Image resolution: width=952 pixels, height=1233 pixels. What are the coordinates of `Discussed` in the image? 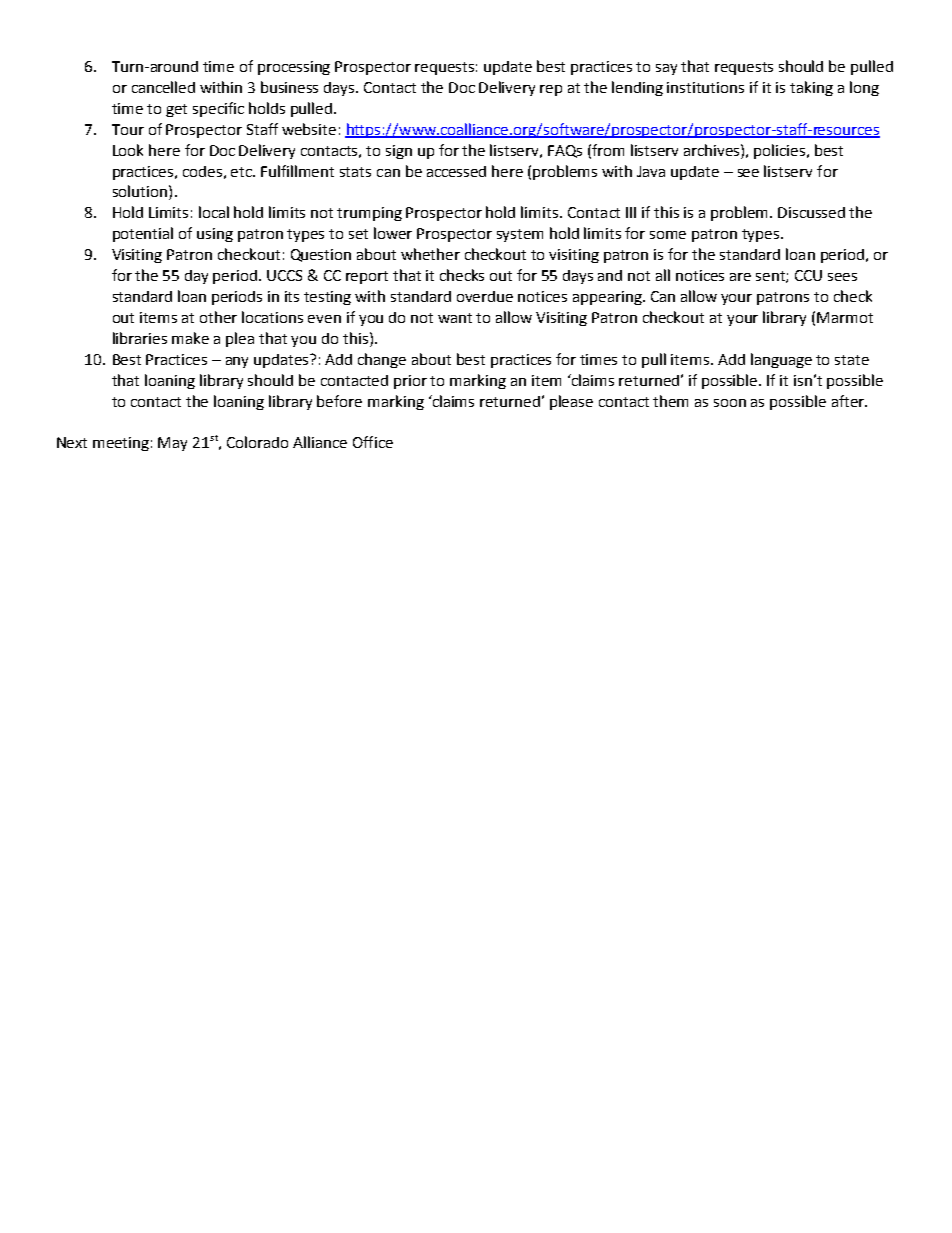 It's located at (811, 212).
